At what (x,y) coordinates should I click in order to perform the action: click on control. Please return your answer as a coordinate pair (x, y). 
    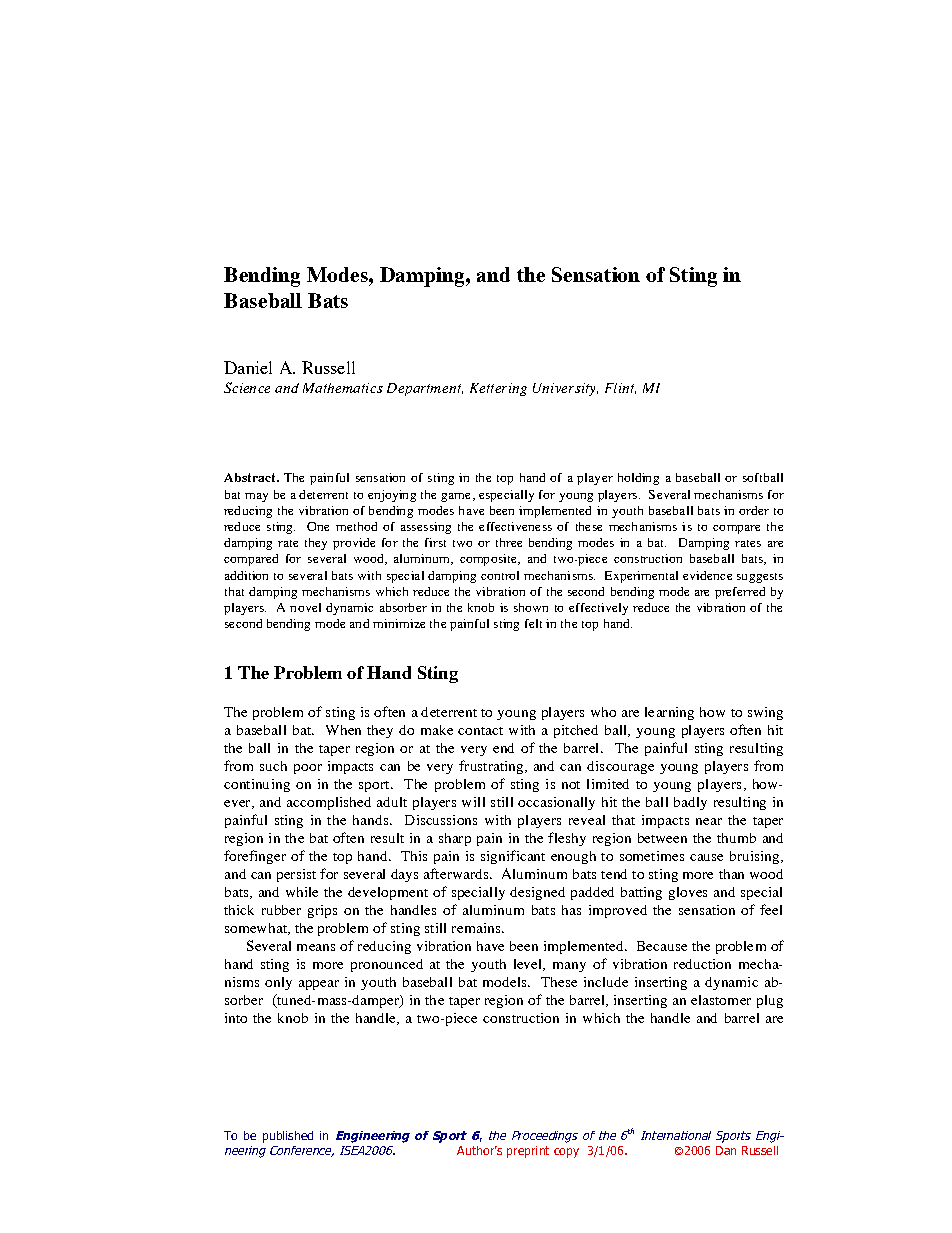
    Looking at the image, I should click on (500, 575).
